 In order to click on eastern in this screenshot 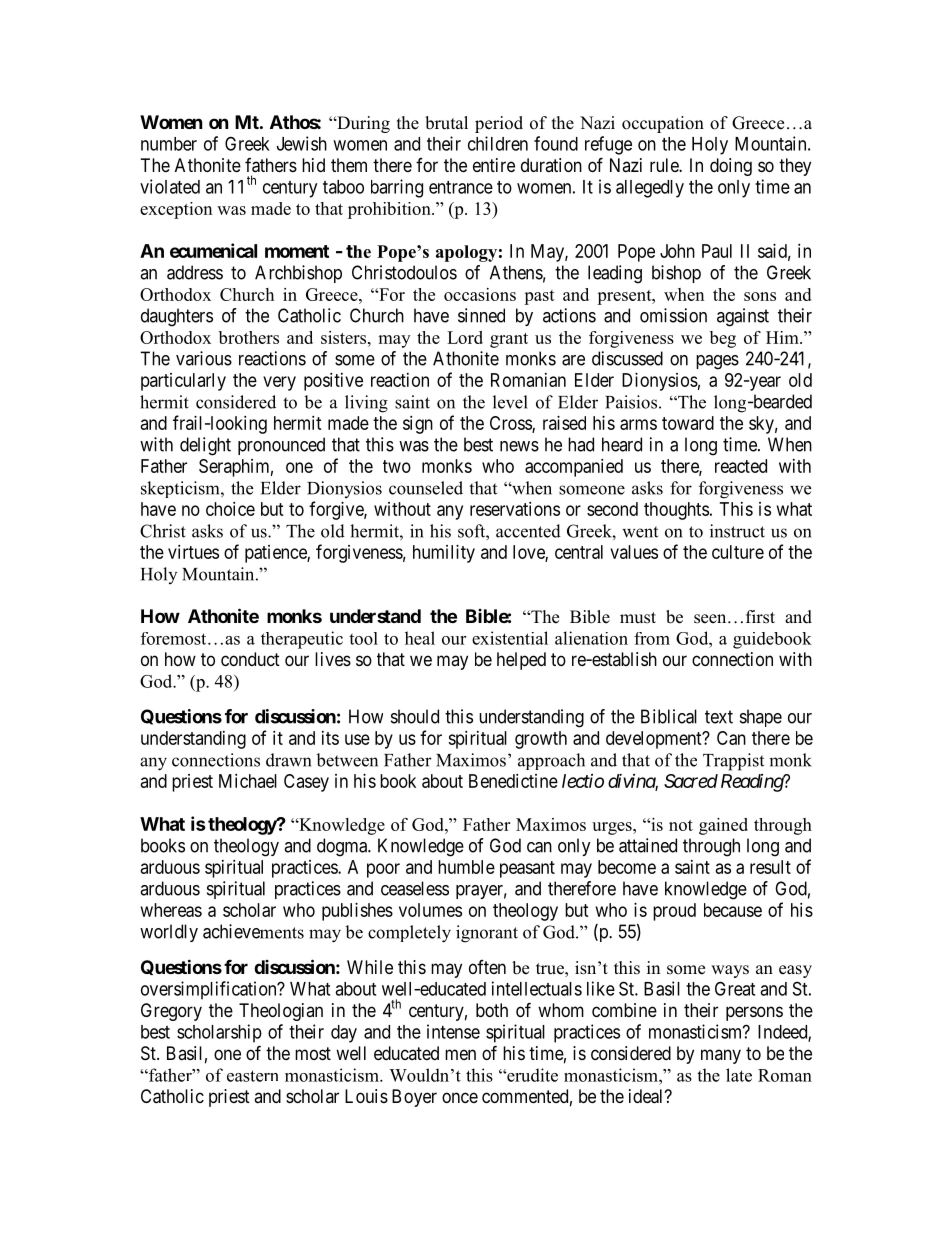, I will do `click(252, 1076)`.
